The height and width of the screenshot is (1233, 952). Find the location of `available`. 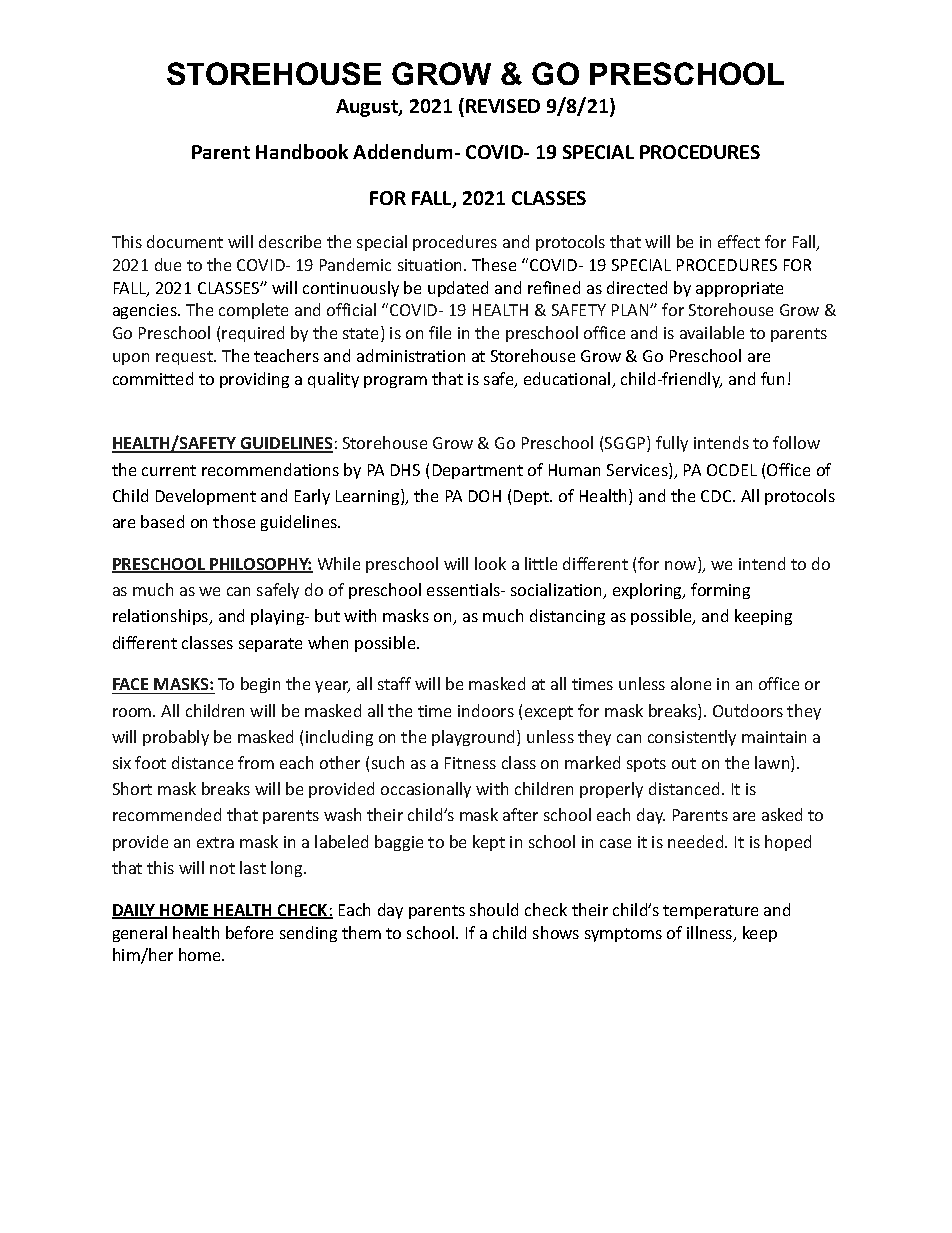

available is located at coordinates (712, 332).
